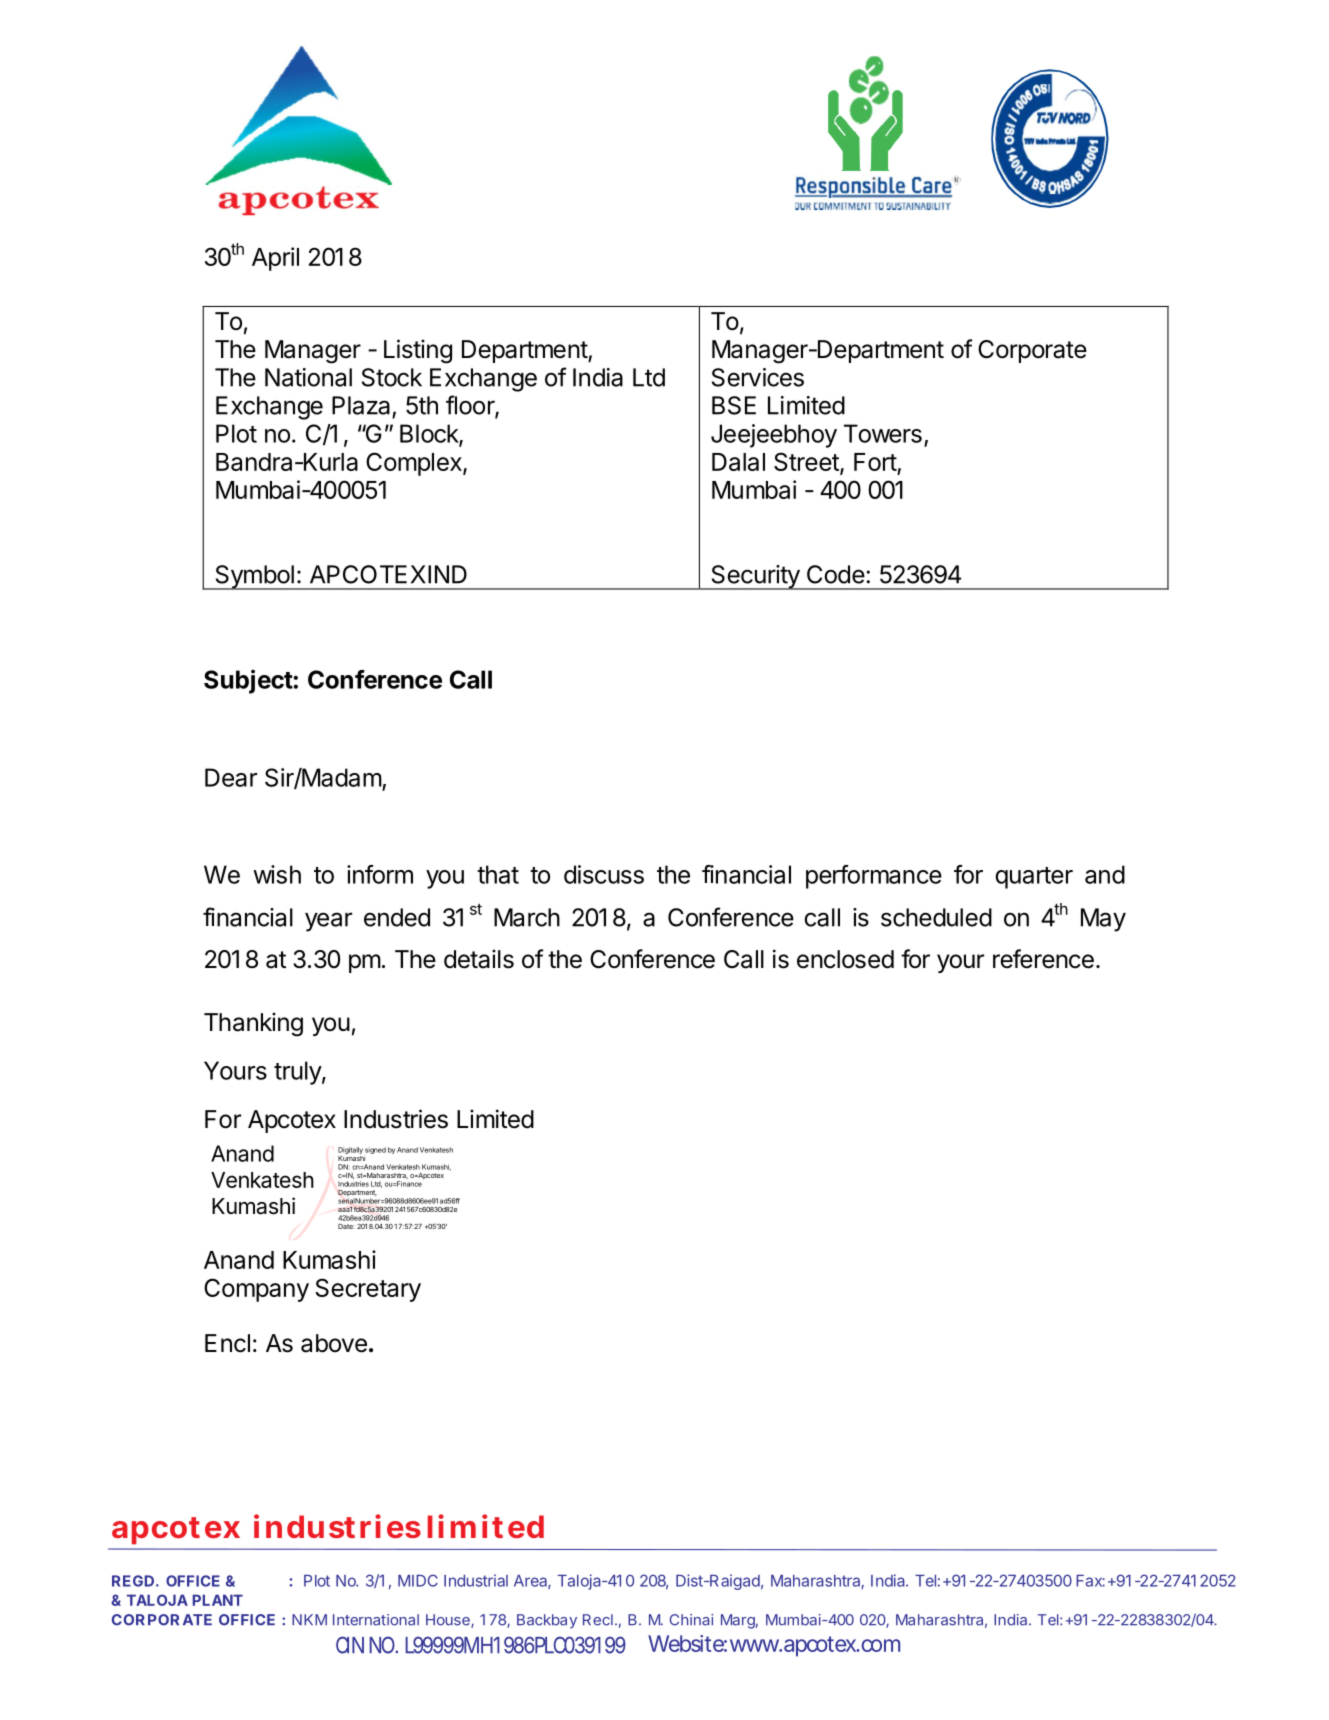 This page has height=1720, width=1329. Describe the element at coordinates (883, 433) in the page. I see `Towers` at that location.
